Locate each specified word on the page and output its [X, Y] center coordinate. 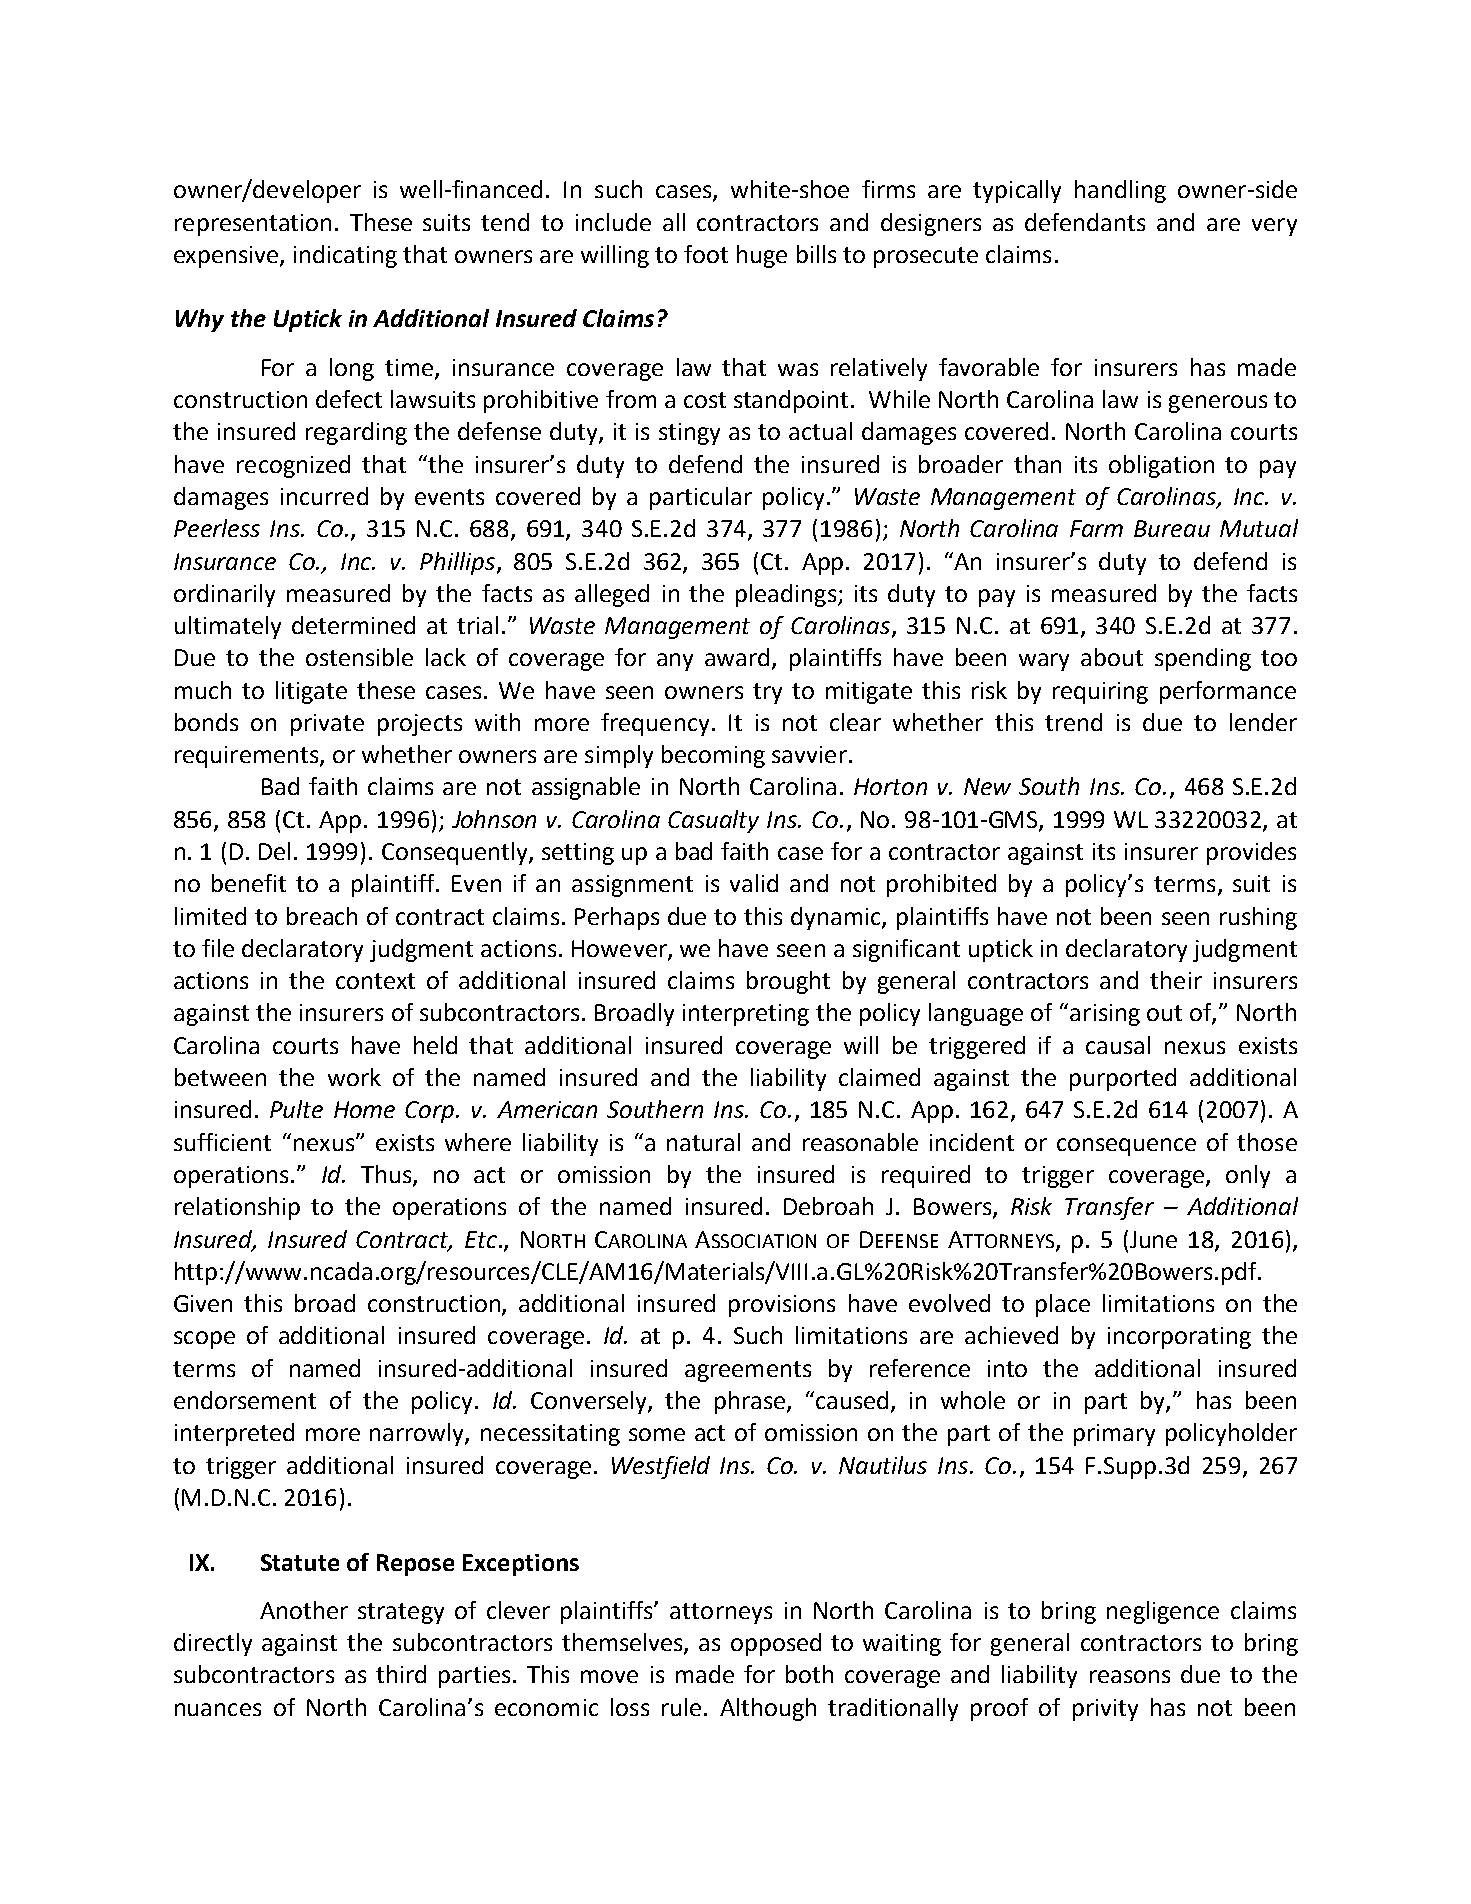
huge [762, 256]
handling [1120, 191]
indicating [345, 256]
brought [788, 982]
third [401, 1674]
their [1176, 980]
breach [322, 916]
